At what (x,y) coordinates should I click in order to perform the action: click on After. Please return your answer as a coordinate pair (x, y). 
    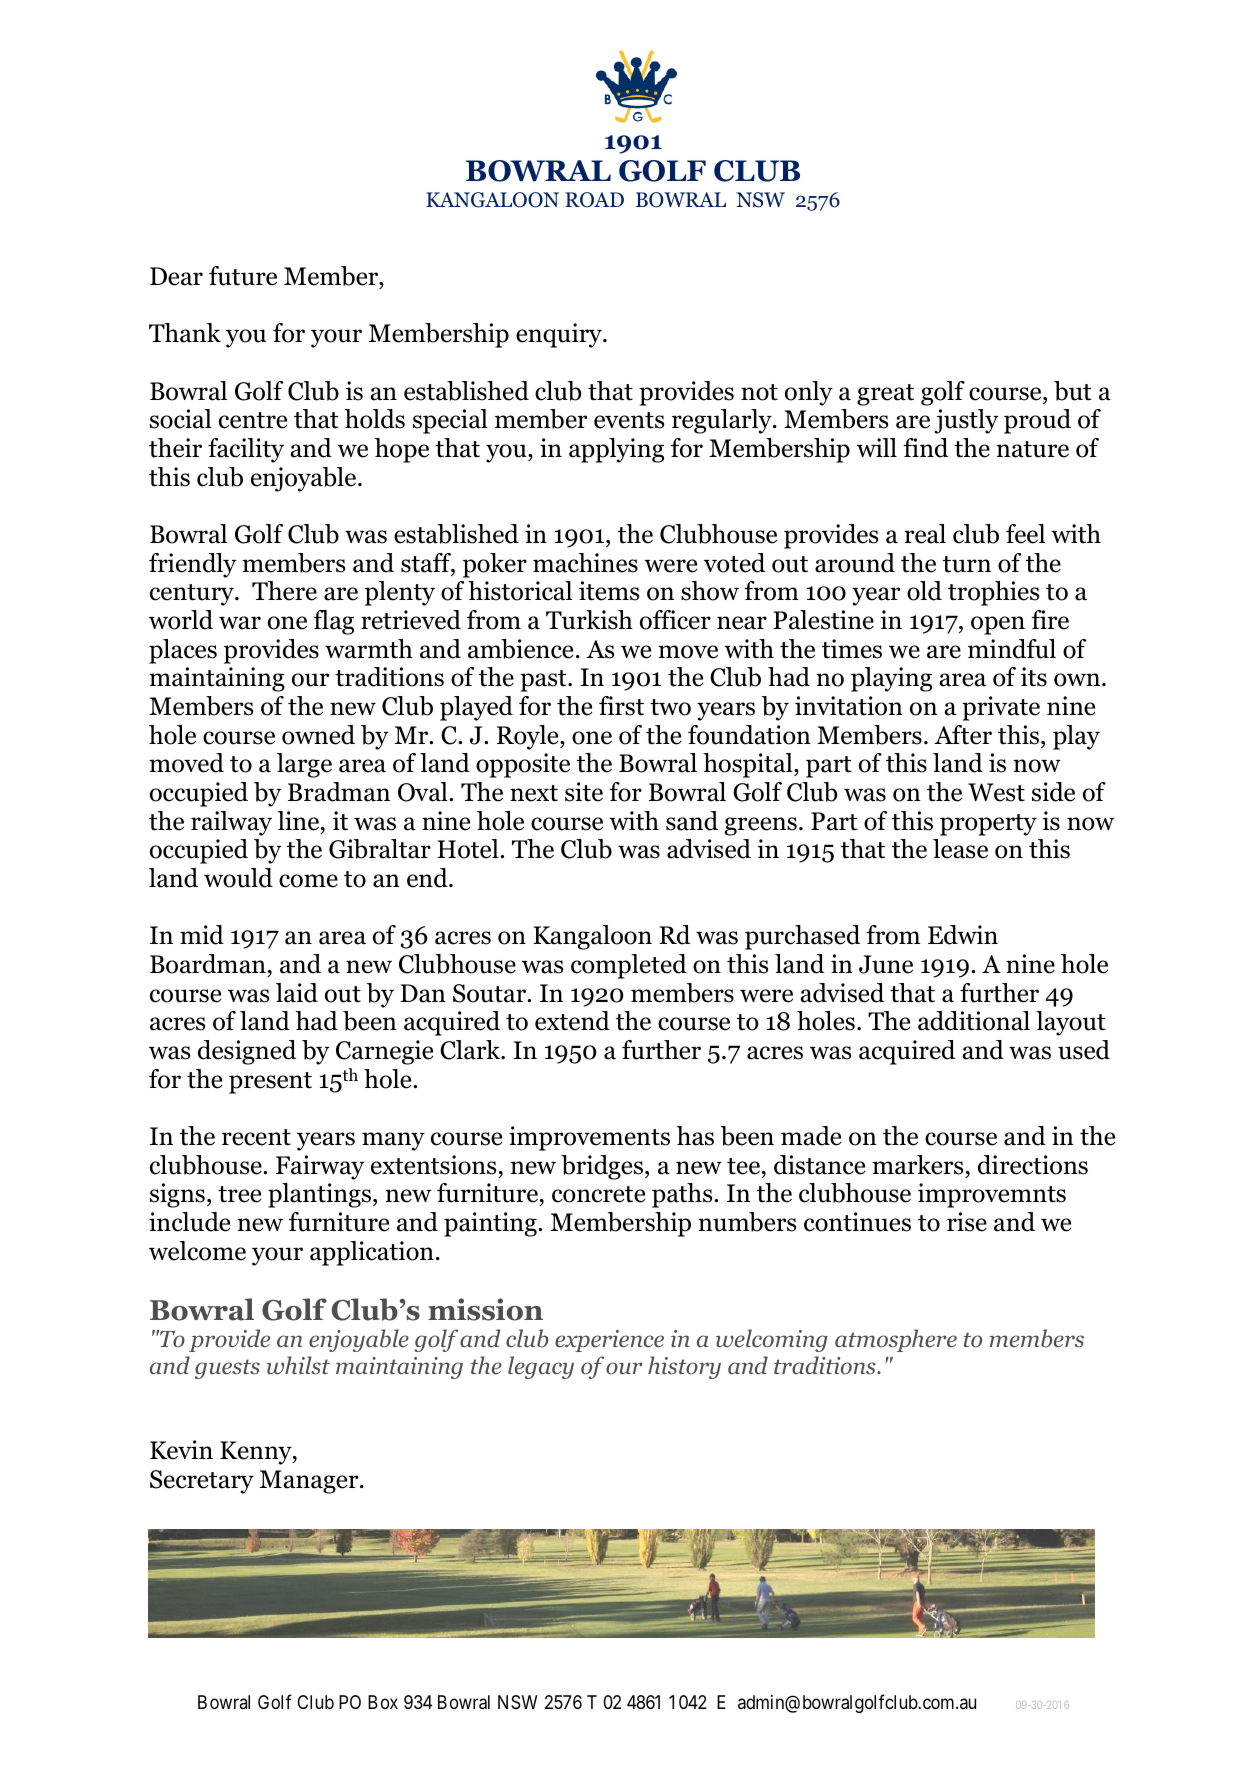
    Looking at the image, I should click on (963, 735).
